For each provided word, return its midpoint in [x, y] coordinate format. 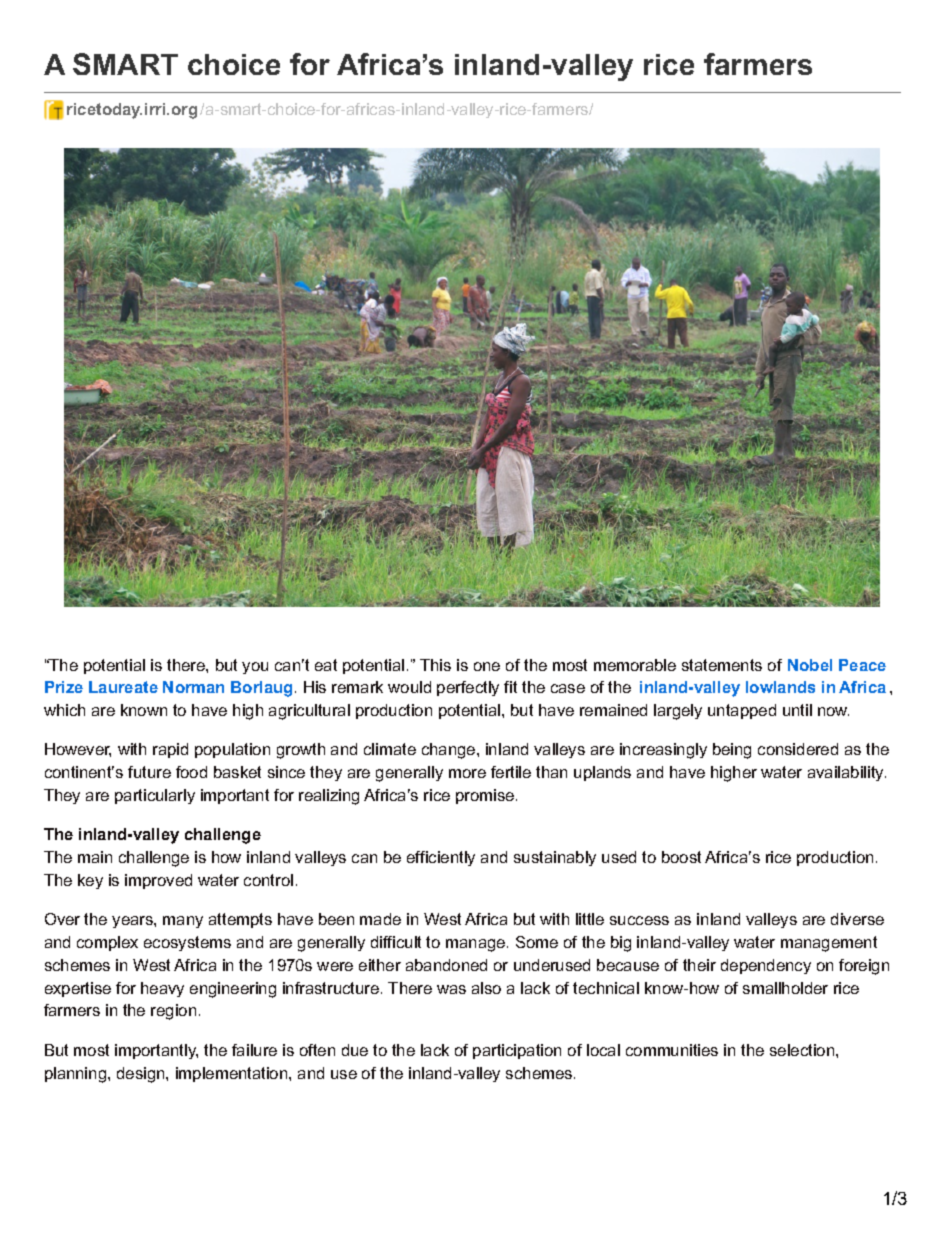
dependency [766, 966]
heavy [162, 989]
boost [681, 857]
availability [847, 773]
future [149, 772]
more [467, 773]
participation [517, 1051]
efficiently [441, 858]
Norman [193, 687]
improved [158, 881]
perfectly [468, 688]
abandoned [446, 965]
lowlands [780, 687]
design [142, 1075]
